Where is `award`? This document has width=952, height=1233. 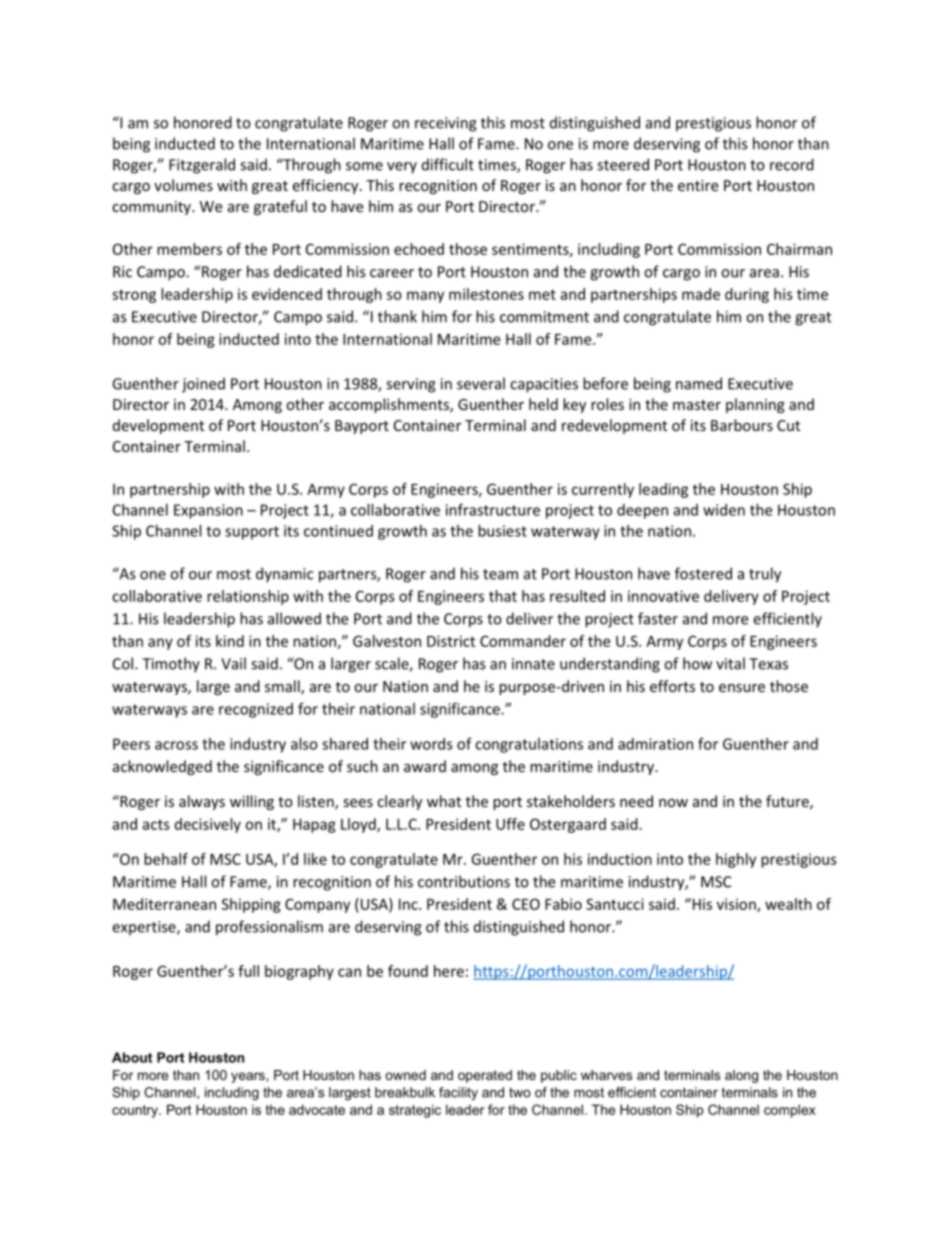 award is located at coordinates (425, 766).
